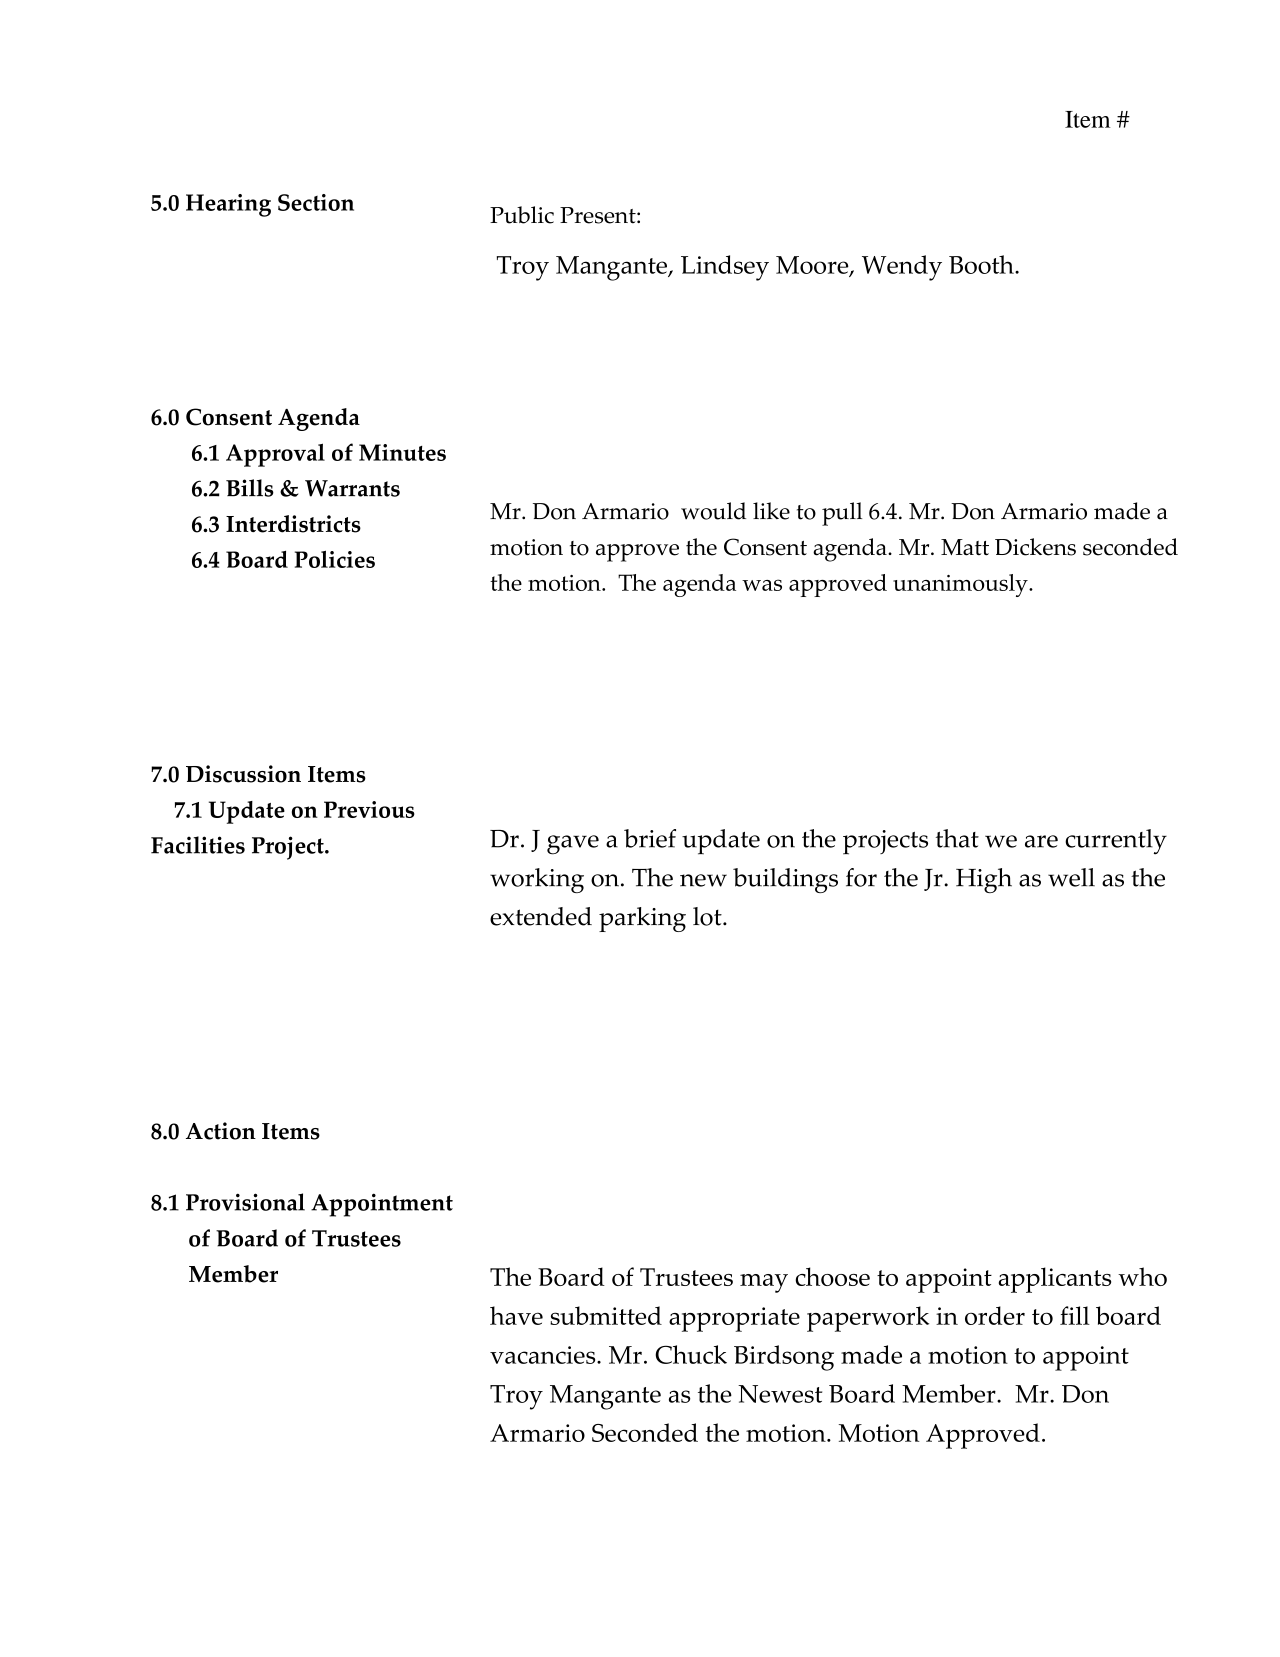 The image size is (1280, 1657). I want to click on Chuck, so click(691, 1354).
